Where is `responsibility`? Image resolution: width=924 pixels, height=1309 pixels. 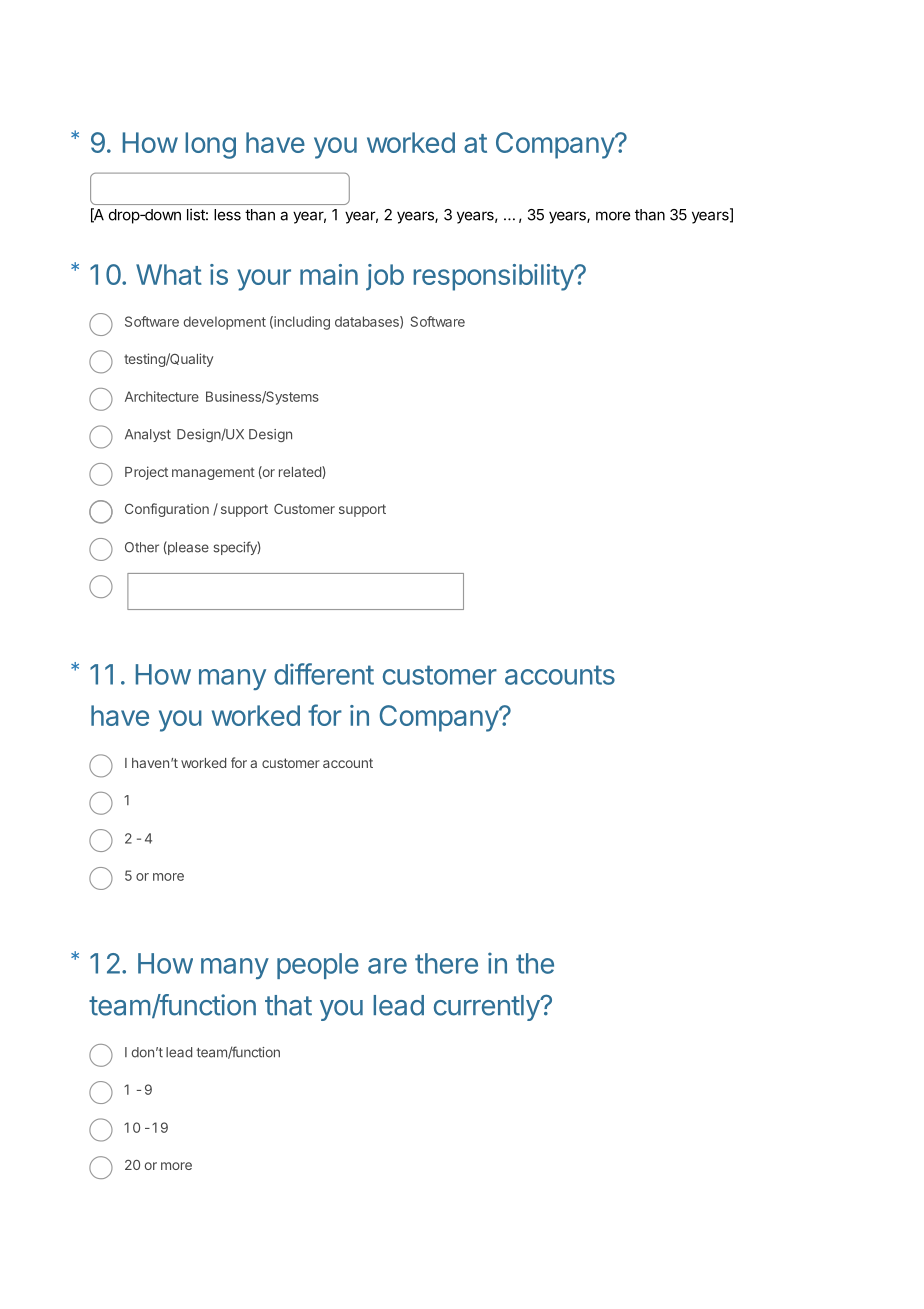
responsibility is located at coordinates (494, 277).
